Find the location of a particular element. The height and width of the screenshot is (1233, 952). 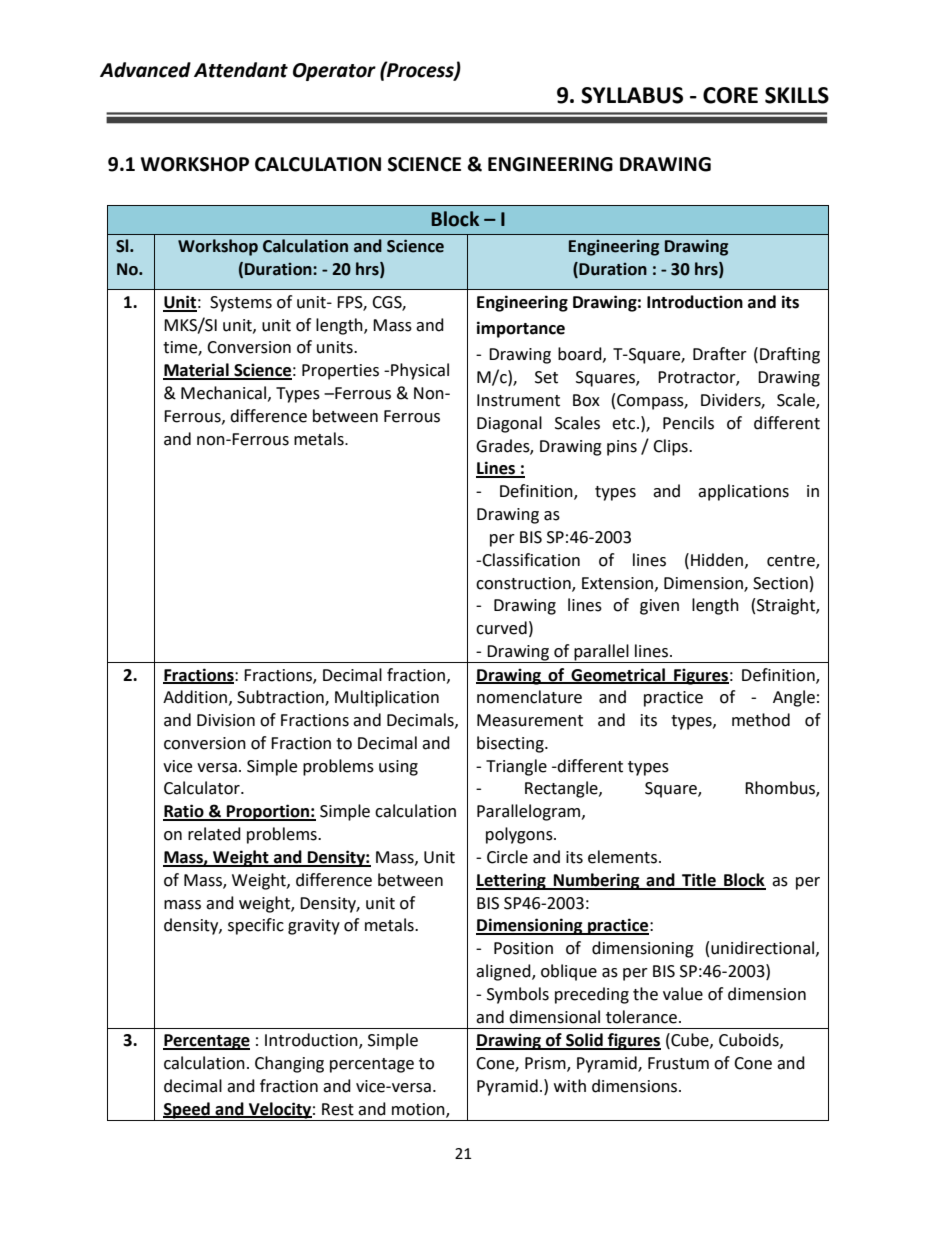

method is located at coordinates (761, 720).
